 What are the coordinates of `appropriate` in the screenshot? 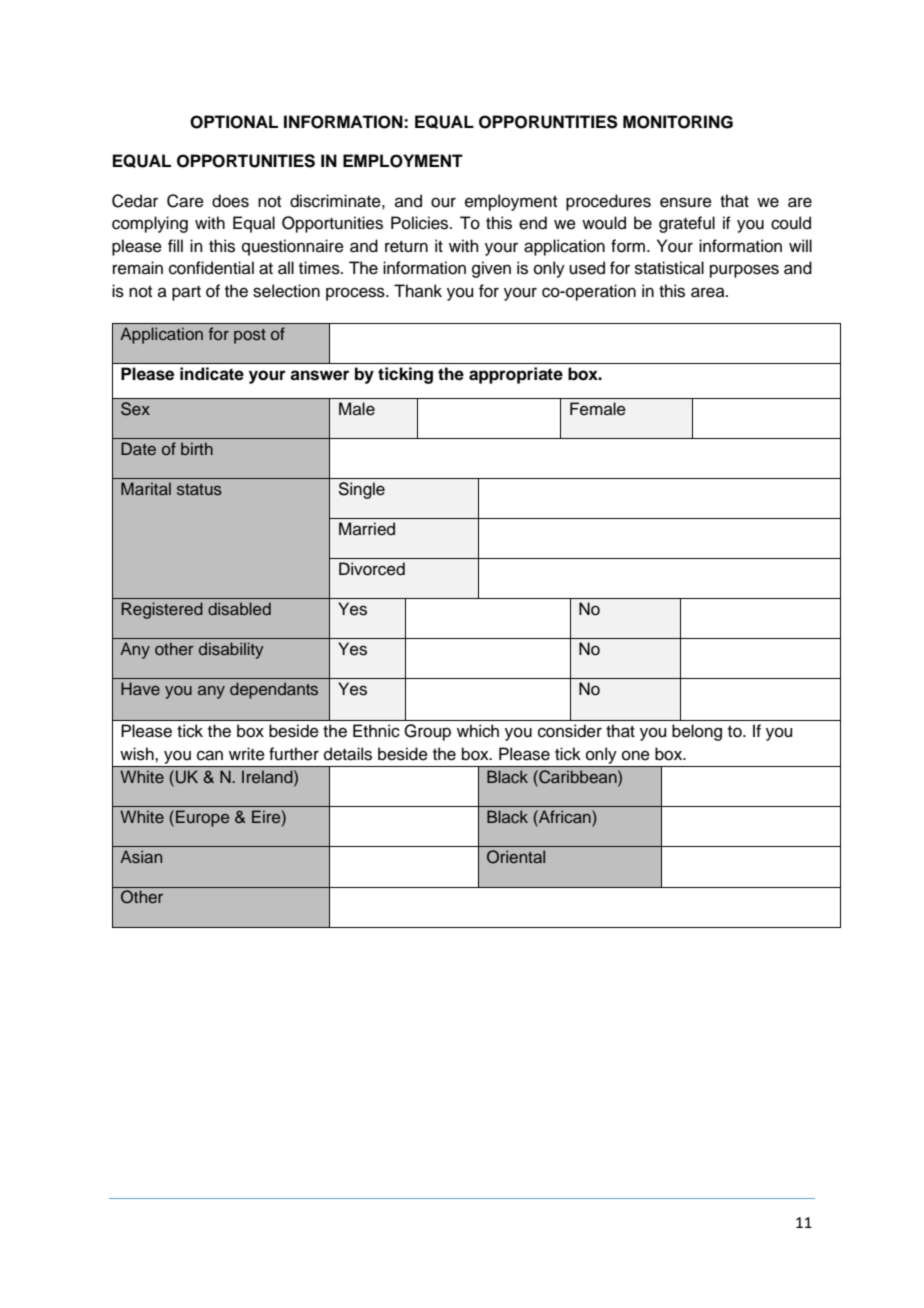 It's located at (516, 375).
